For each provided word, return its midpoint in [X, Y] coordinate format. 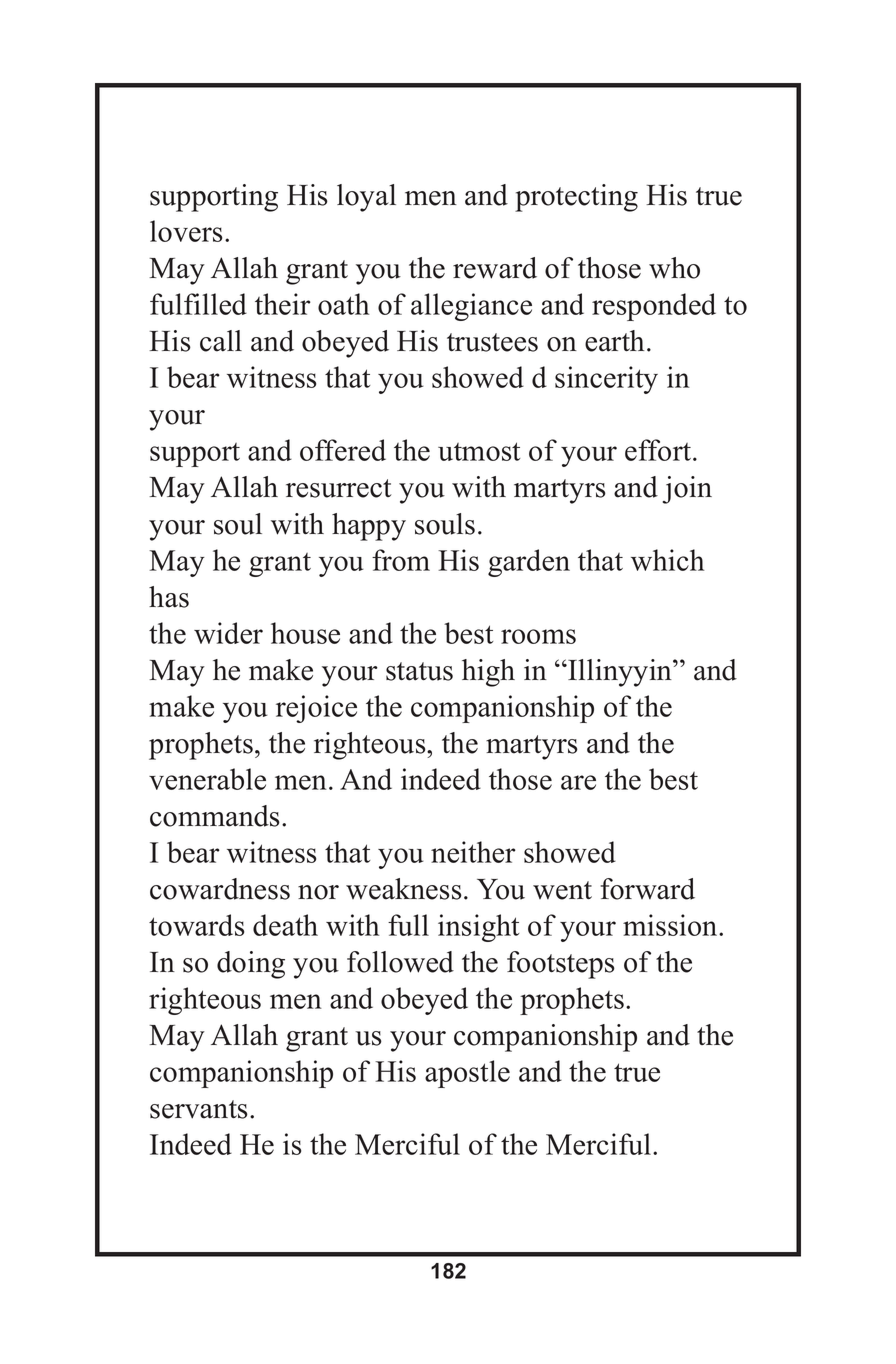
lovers [186, 231]
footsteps [561, 965]
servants [199, 1109]
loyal [366, 198]
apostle [467, 1074]
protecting [576, 198]
